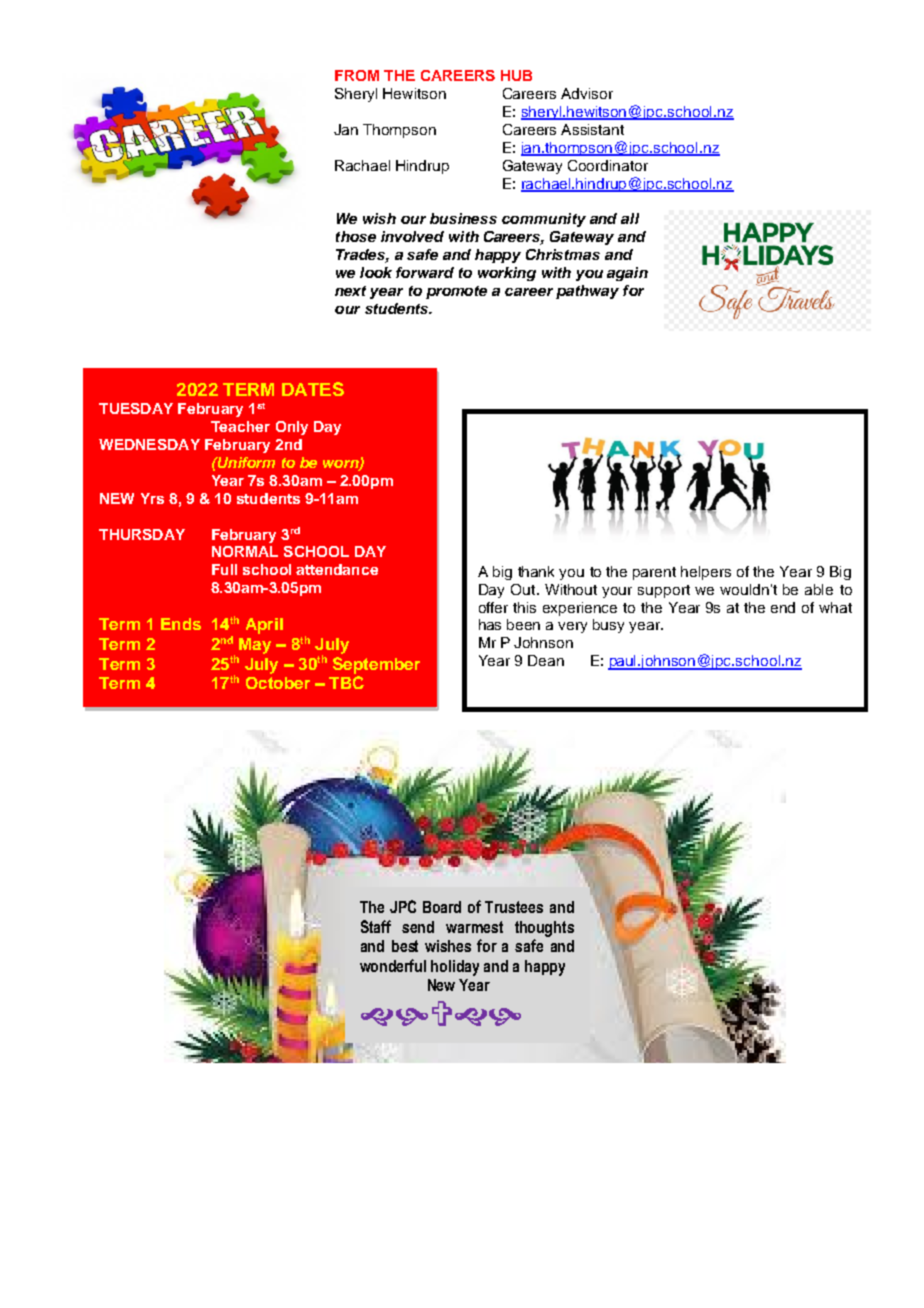  What do you see at coordinates (278, 683) in the screenshot?
I see `October` at bounding box center [278, 683].
